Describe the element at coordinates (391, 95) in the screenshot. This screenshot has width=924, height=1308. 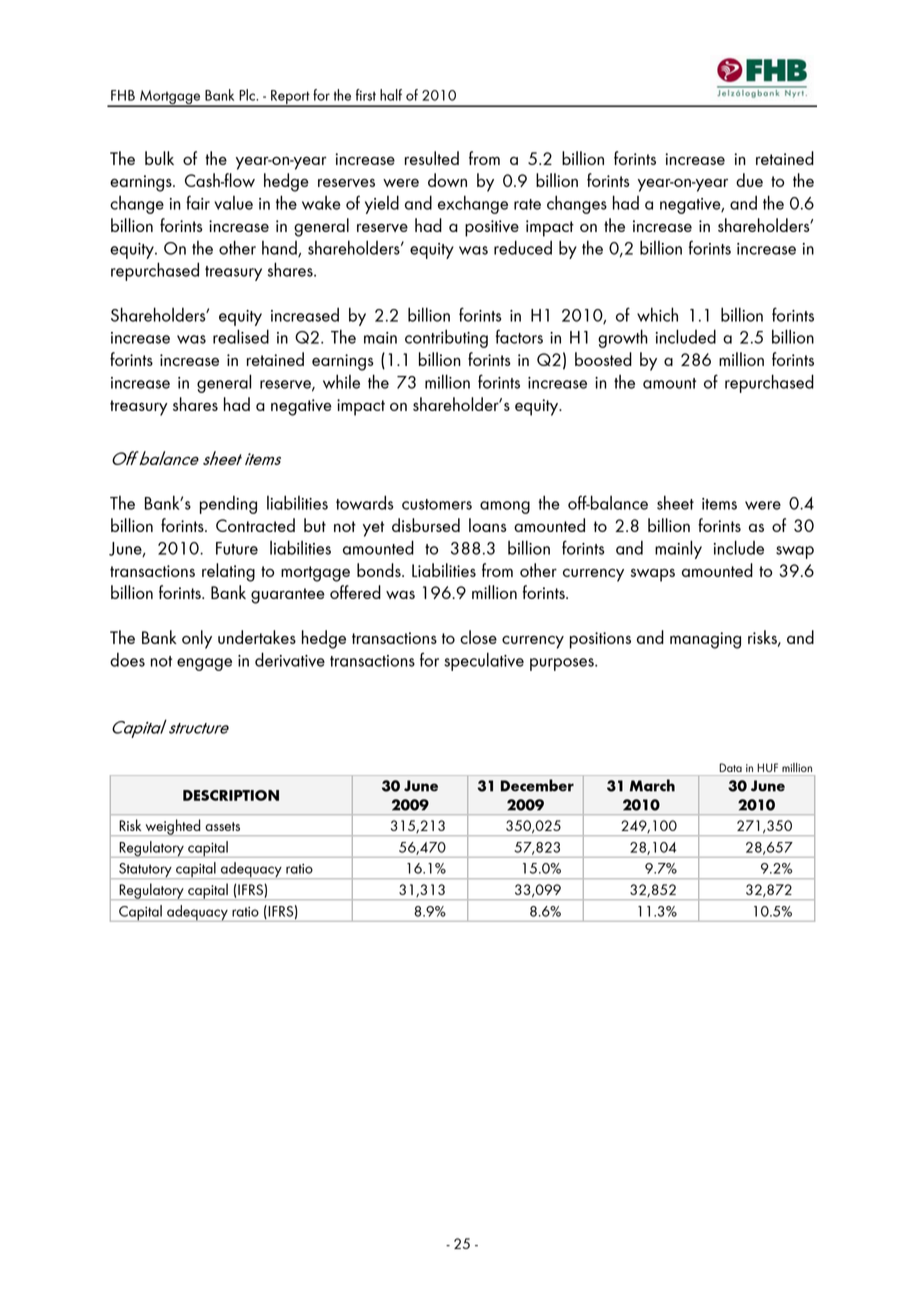
I see `half` at that location.
